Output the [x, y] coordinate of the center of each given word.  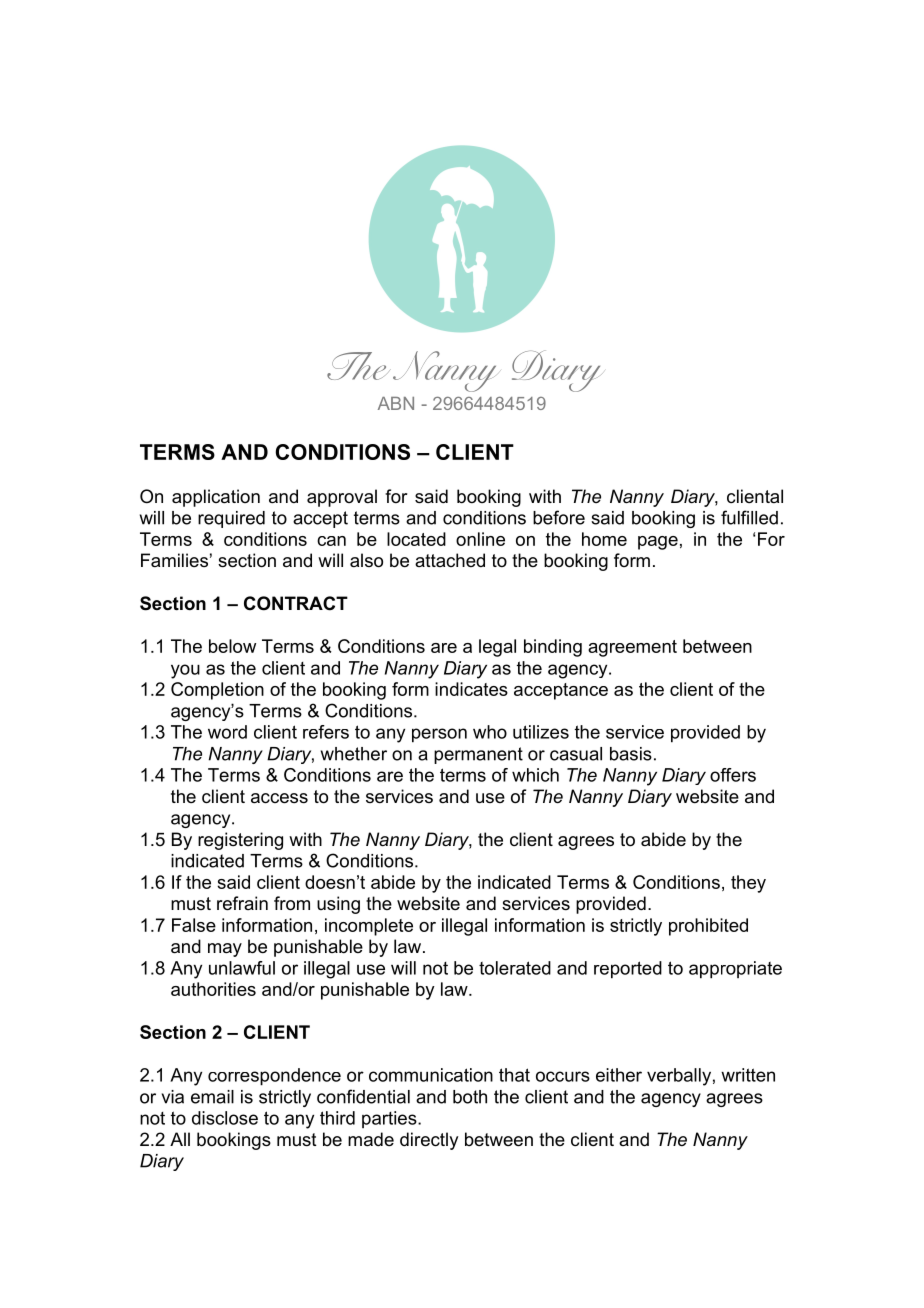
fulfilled [749, 517]
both [470, 1097]
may [225, 950]
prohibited [708, 927]
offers [733, 775]
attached [450, 560]
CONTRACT [296, 603]
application [216, 498]
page [658, 543]
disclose [225, 1118]
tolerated [515, 968]
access [279, 798]
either [619, 1075]
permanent [478, 755]
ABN [396, 403]
